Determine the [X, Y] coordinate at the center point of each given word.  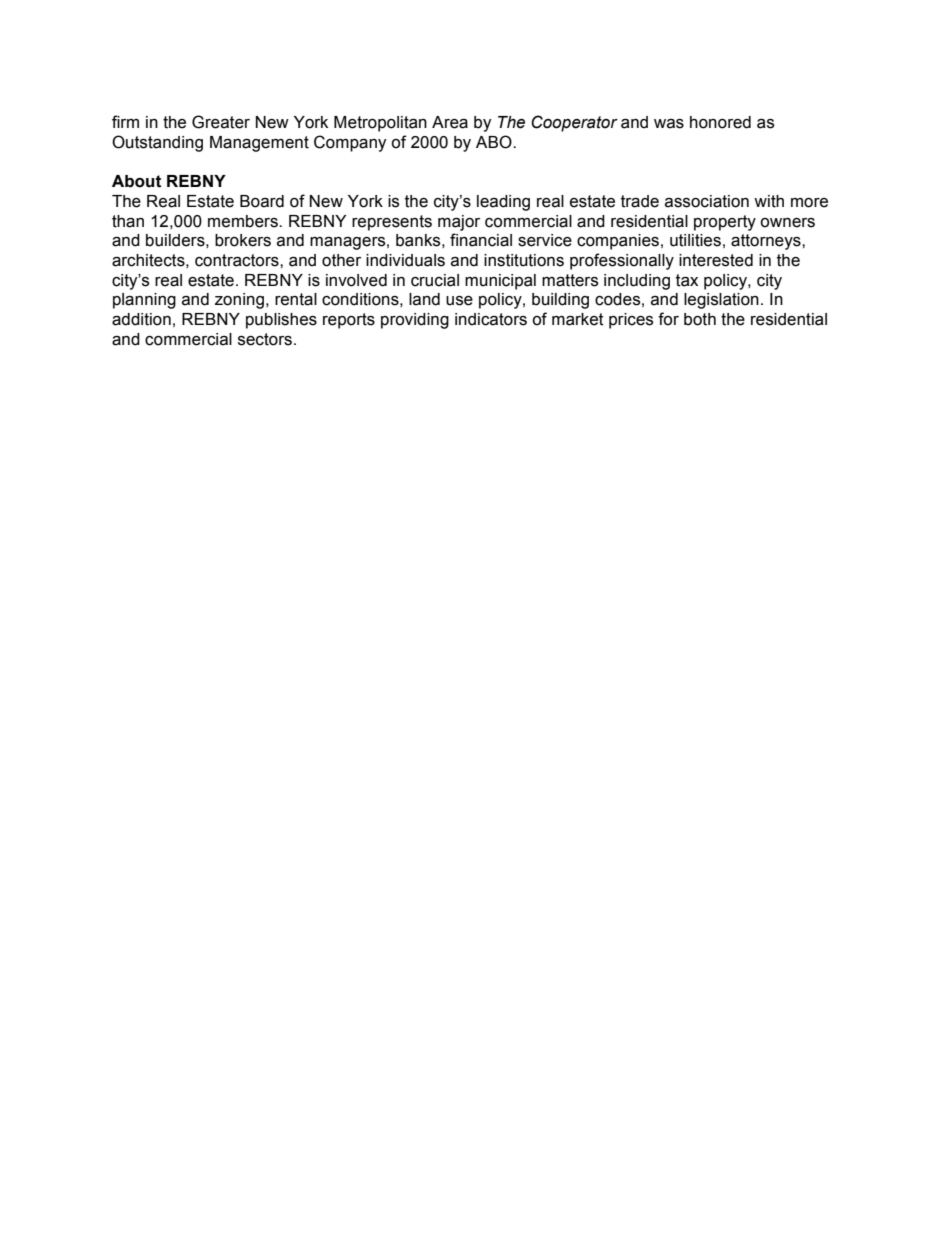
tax [687, 280]
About [136, 181]
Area [450, 122]
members [244, 221]
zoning [239, 301]
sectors [265, 339]
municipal [500, 282]
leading [503, 203]
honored [720, 122]
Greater [221, 122]
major [459, 223]
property [725, 223]
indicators [491, 319]
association [707, 201]
